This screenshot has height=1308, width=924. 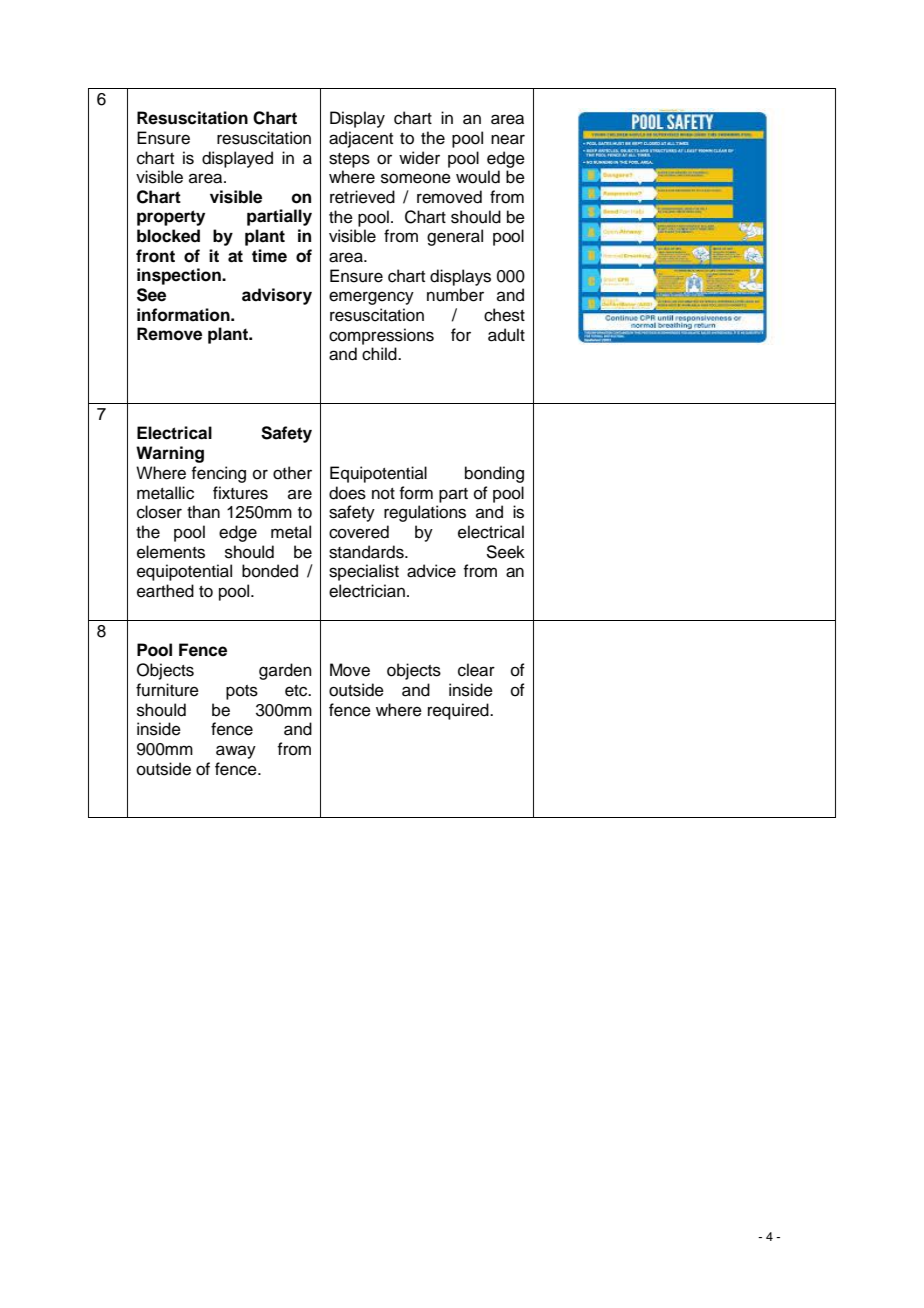 I want to click on etc, so click(x=297, y=691).
